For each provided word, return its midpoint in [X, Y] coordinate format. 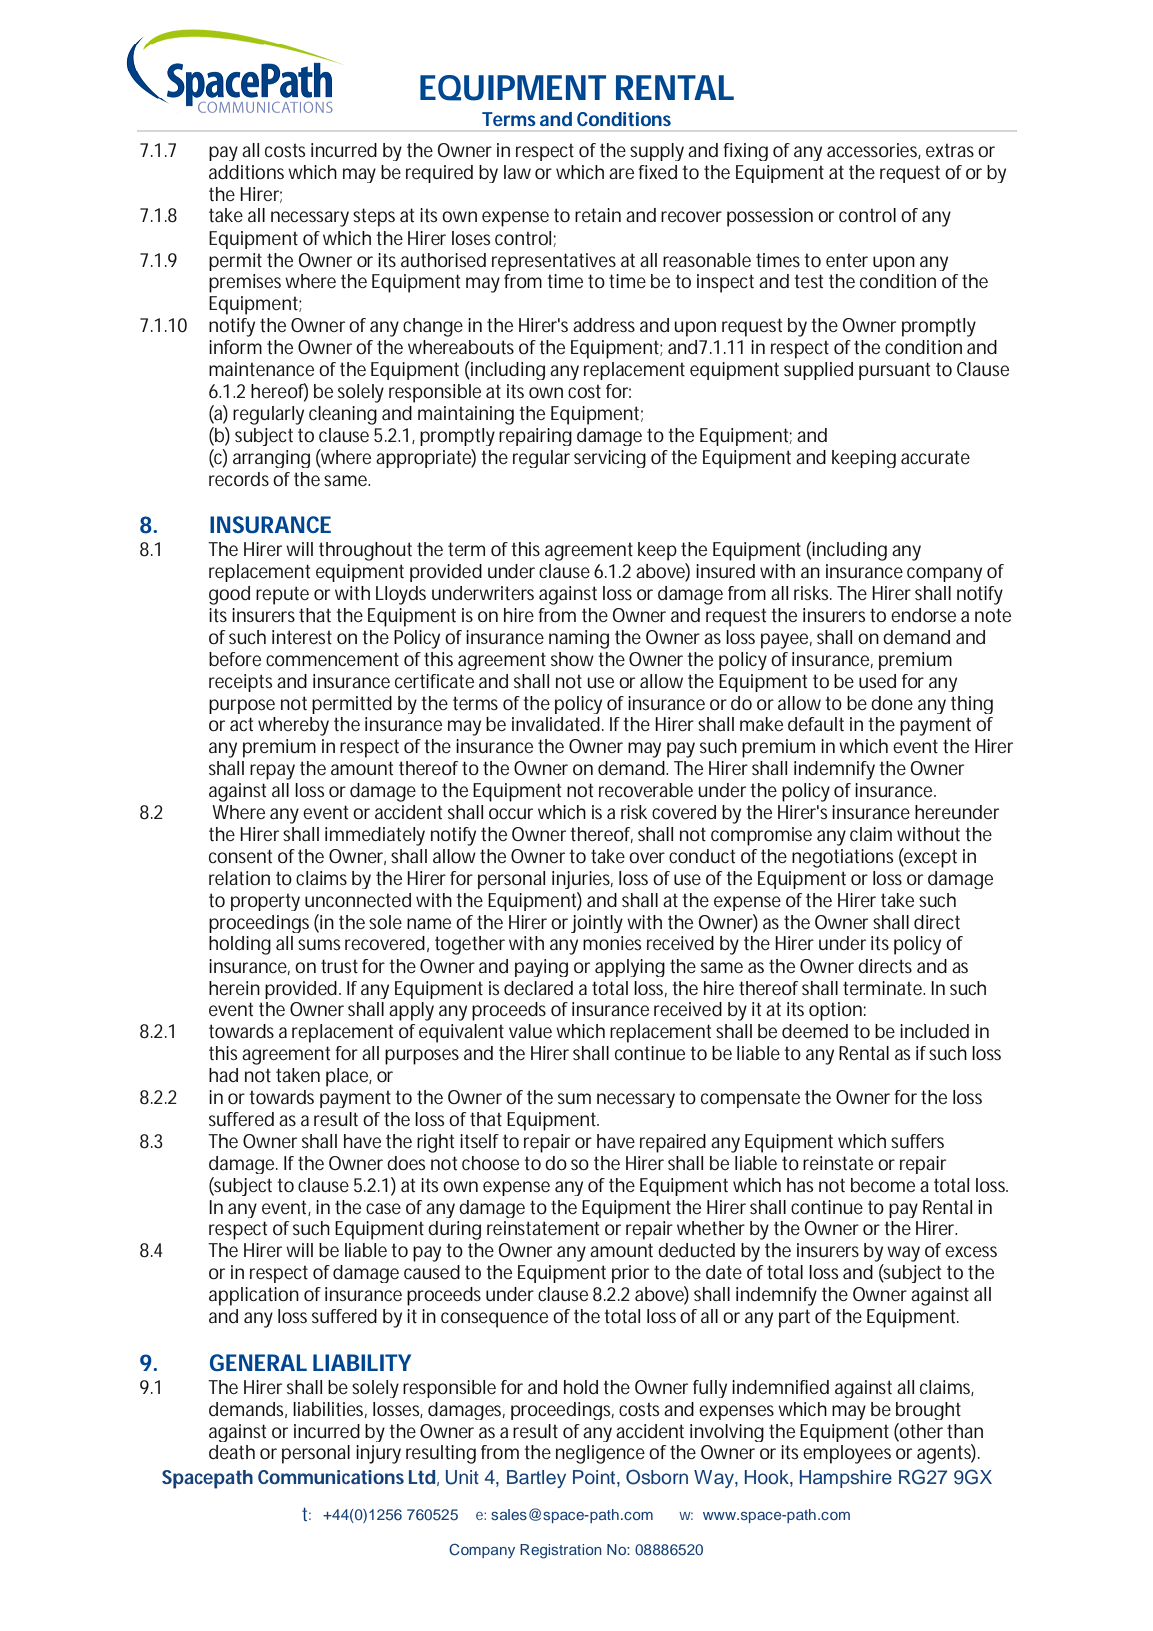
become [883, 1185]
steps [374, 217]
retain [598, 215]
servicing [610, 459]
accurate [935, 457]
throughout [365, 551]
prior [630, 1274]
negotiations [842, 858]
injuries [582, 880]
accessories [874, 151]
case [383, 1208]
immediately [375, 836]
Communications [331, 1477]
